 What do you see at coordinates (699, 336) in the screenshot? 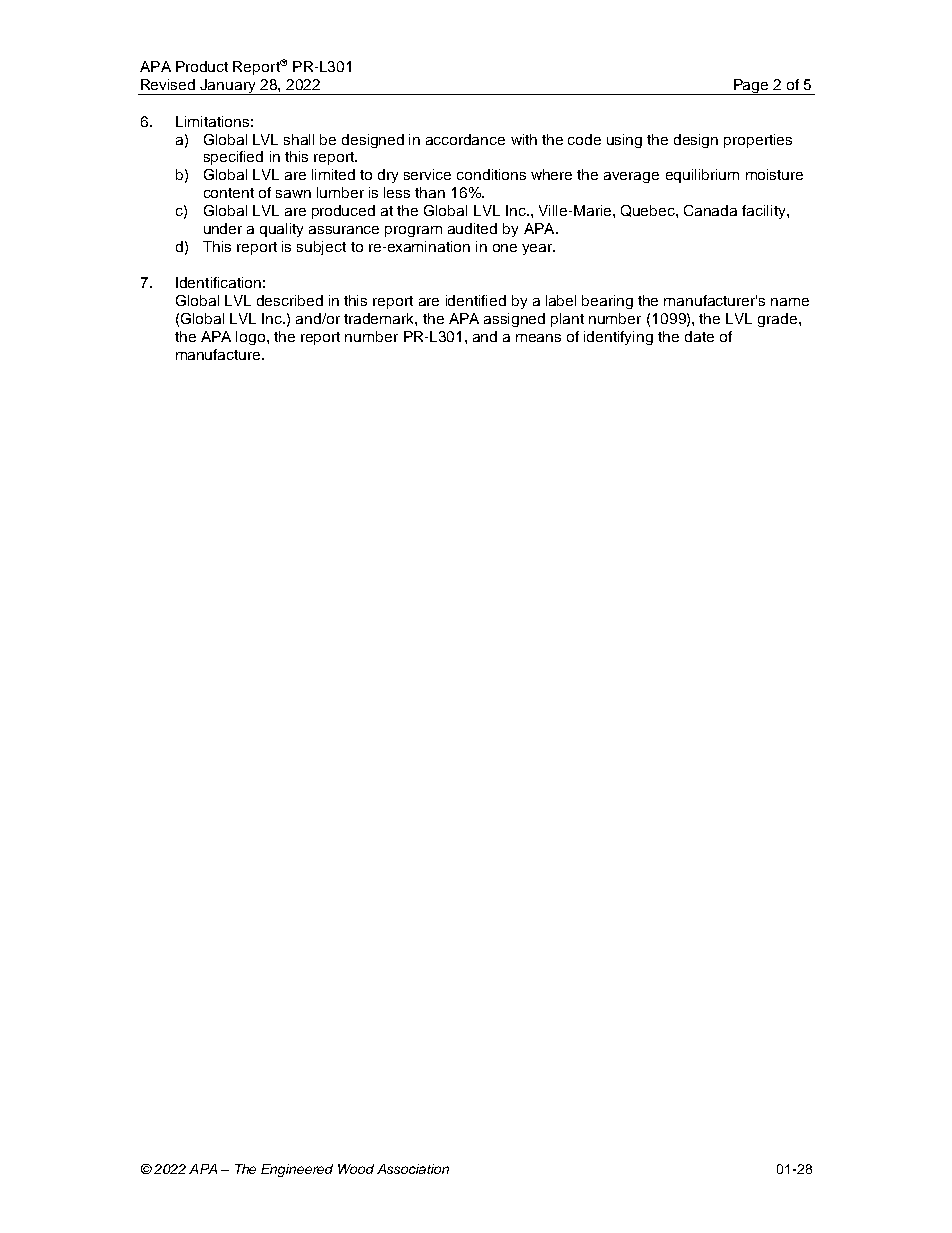
I see `date` at bounding box center [699, 336].
